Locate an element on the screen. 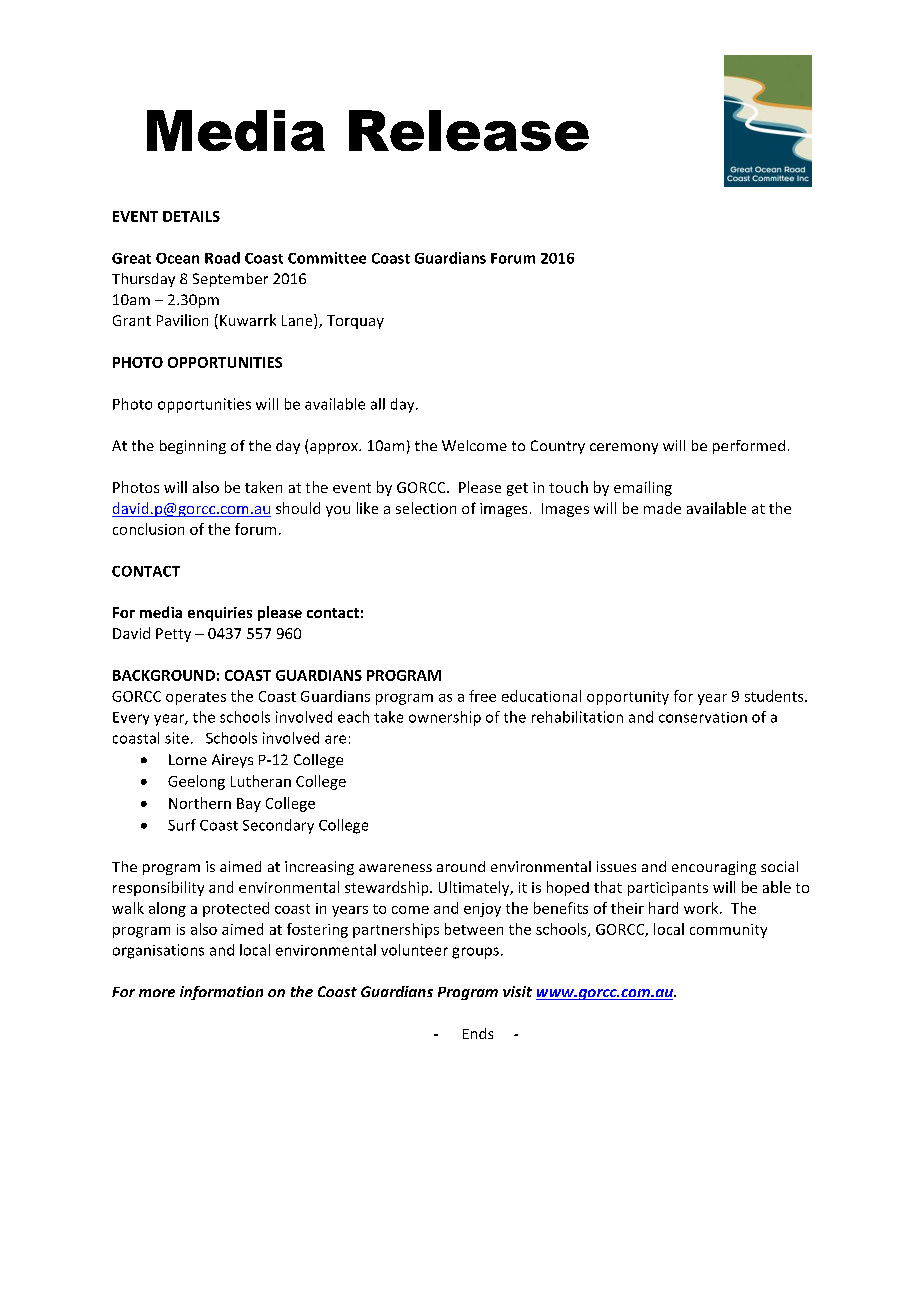  around is located at coordinates (461, 866).
